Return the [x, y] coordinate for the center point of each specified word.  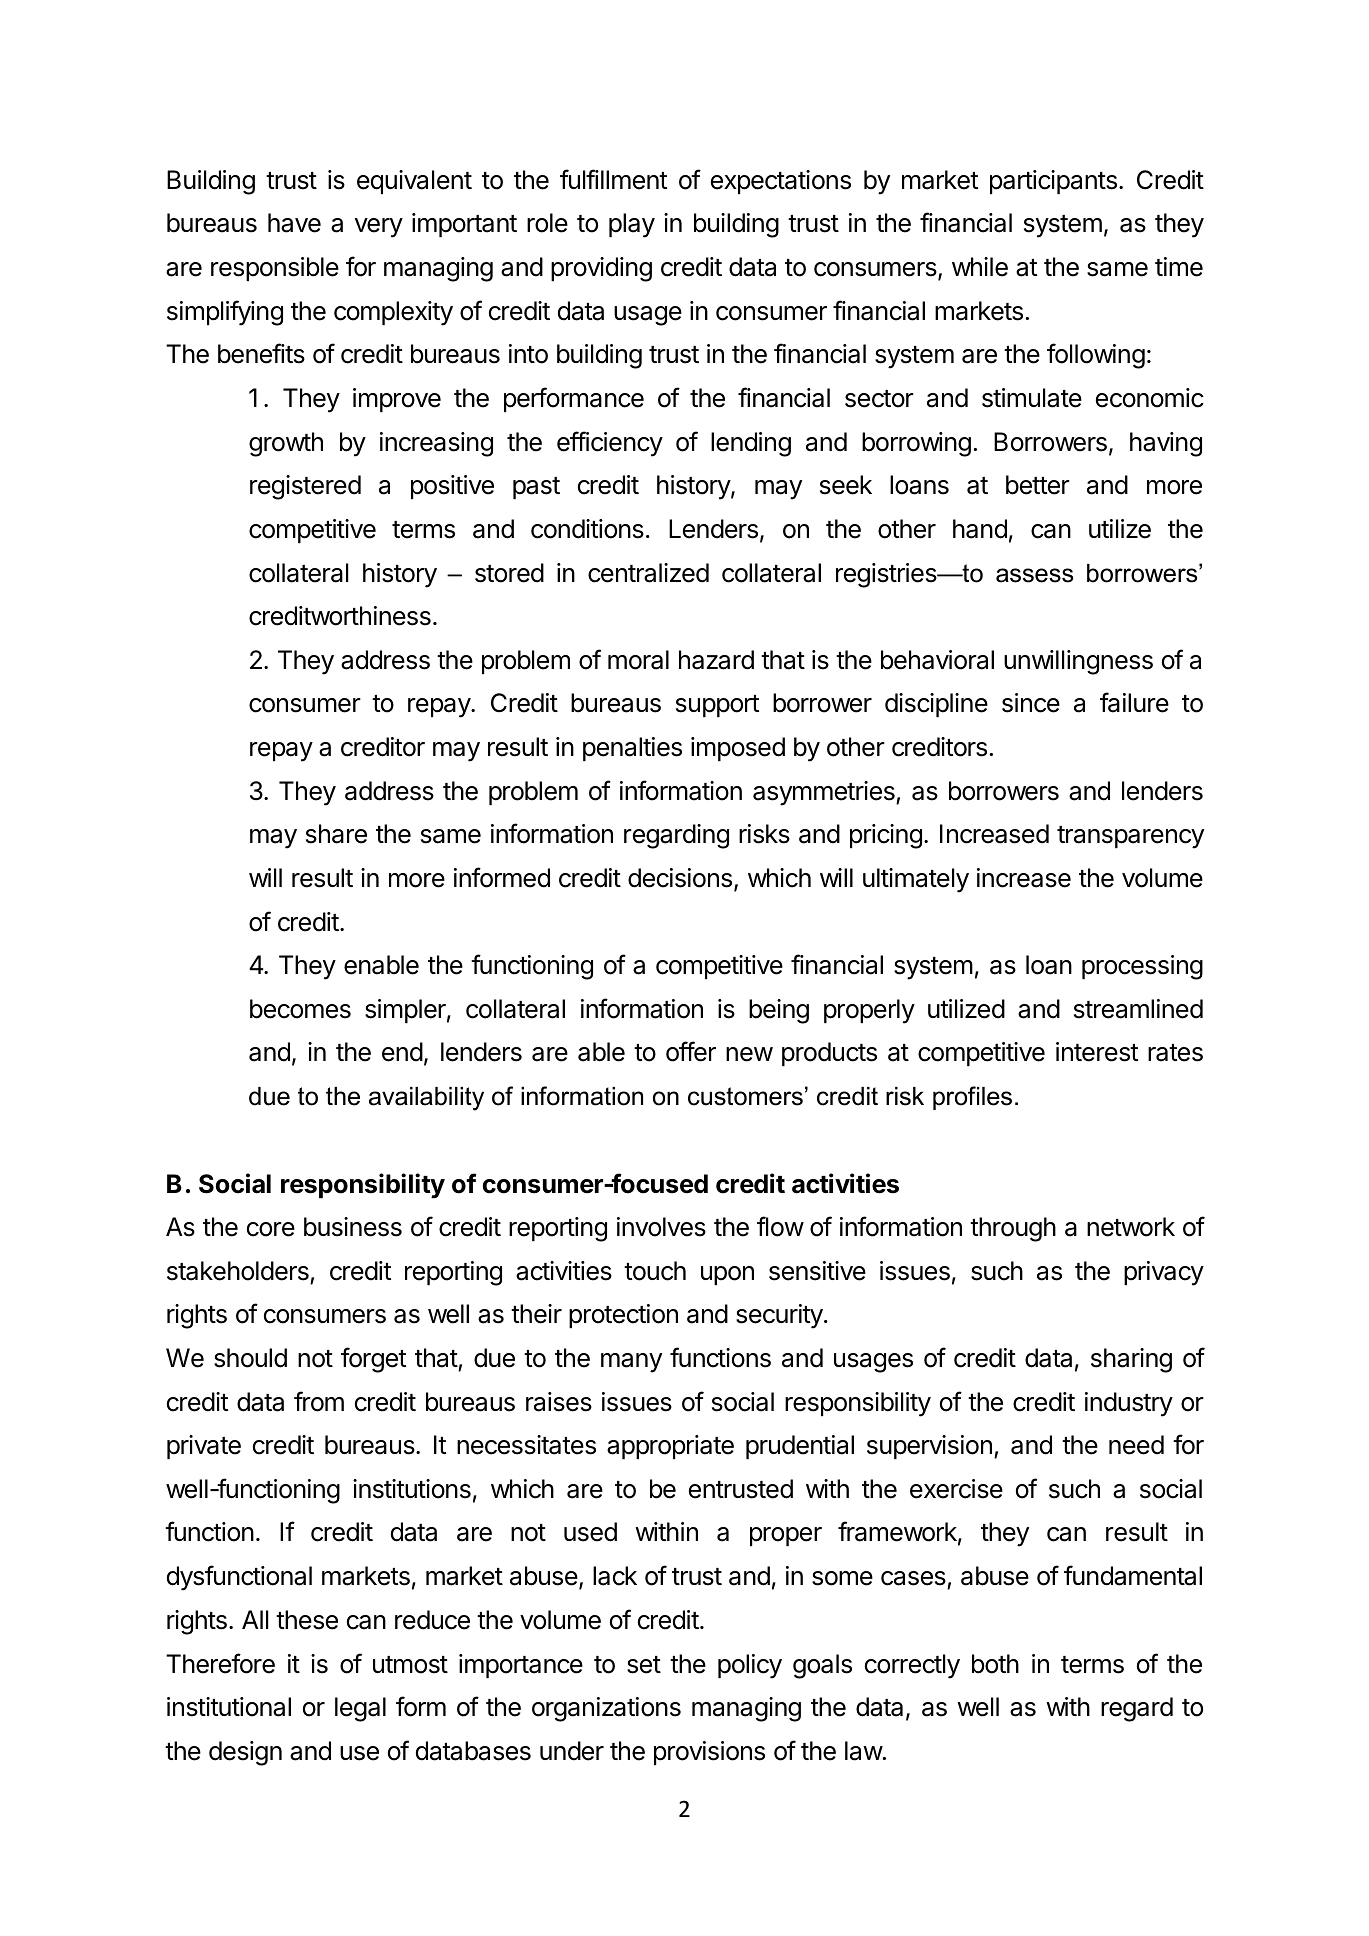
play [632, 225]
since [1031, 703]
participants [1053, 182]
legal [360, 1709]
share [336, 834]
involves [661, 1227]
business [353, 1227]
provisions [709, 1753]
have [294, 223]
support [717, 706]
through [1013, 1229]
